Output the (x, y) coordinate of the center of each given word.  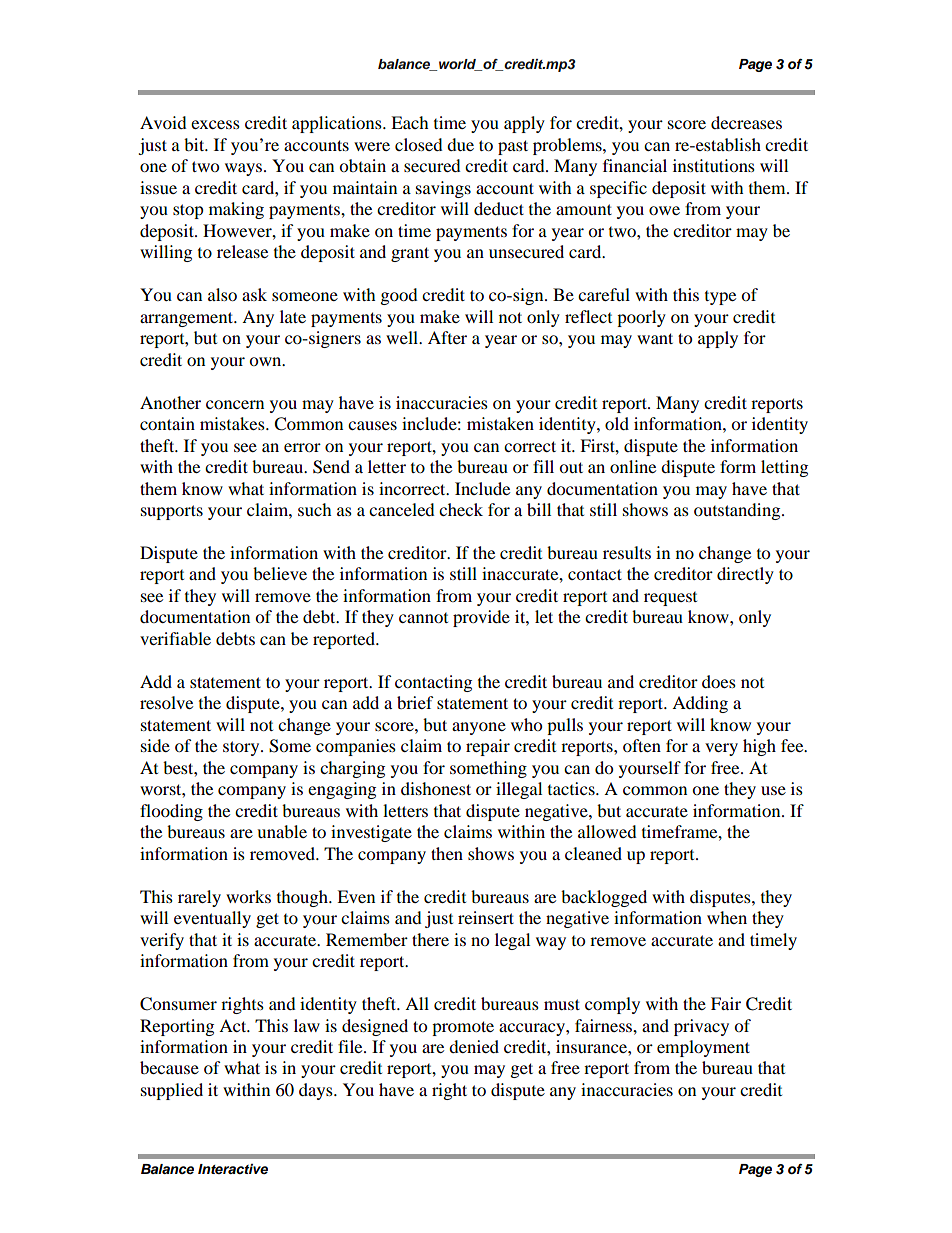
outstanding (738, 511)
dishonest (436, 788)
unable (282, 831)
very (721, 749)
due (460, 144)
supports (172, 512)
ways (245, 169)
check (461, 509)
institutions (714, 165)
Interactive (233, 1169)
